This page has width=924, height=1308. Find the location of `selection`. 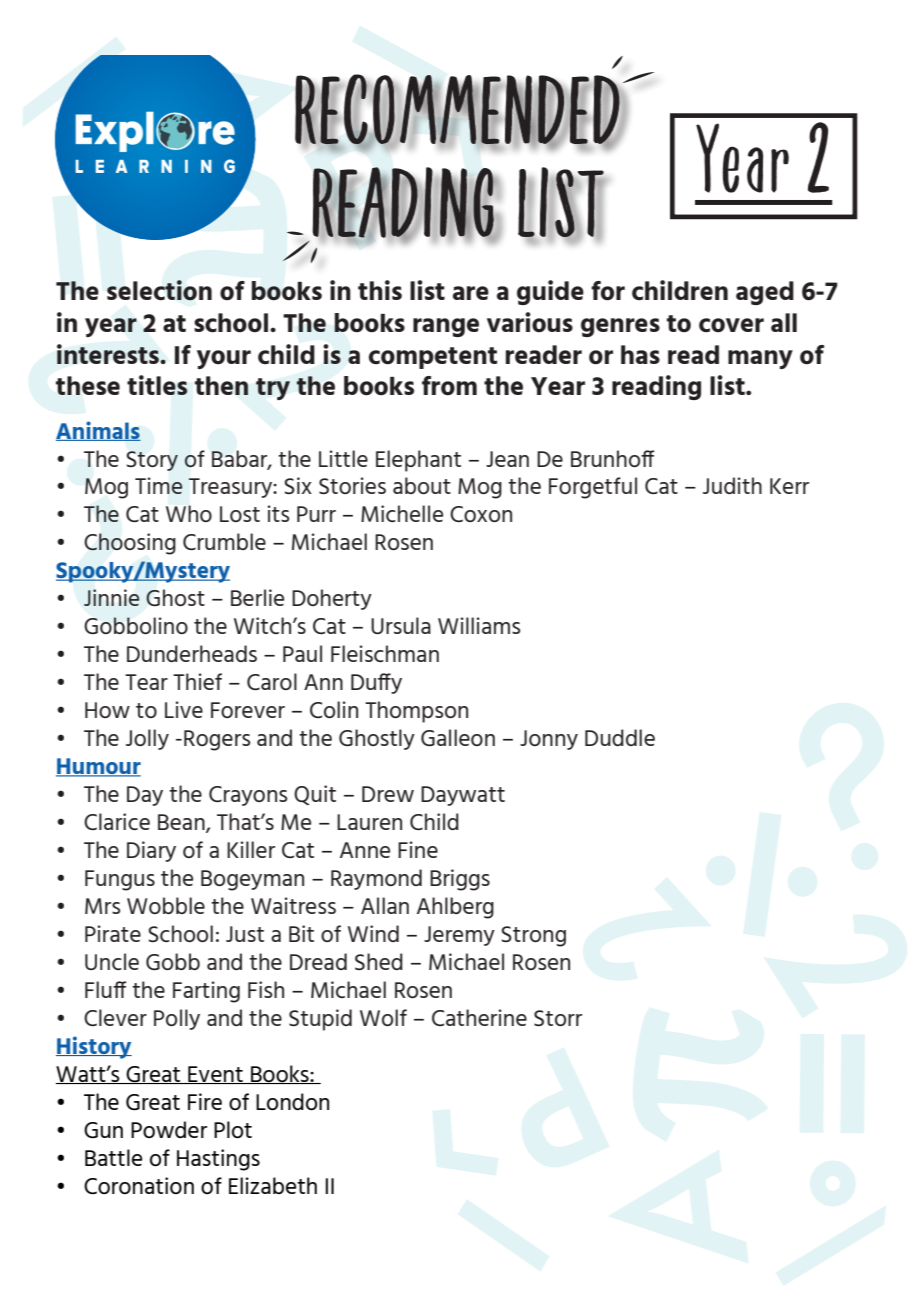

selection is located at coordinates (159, 290).
